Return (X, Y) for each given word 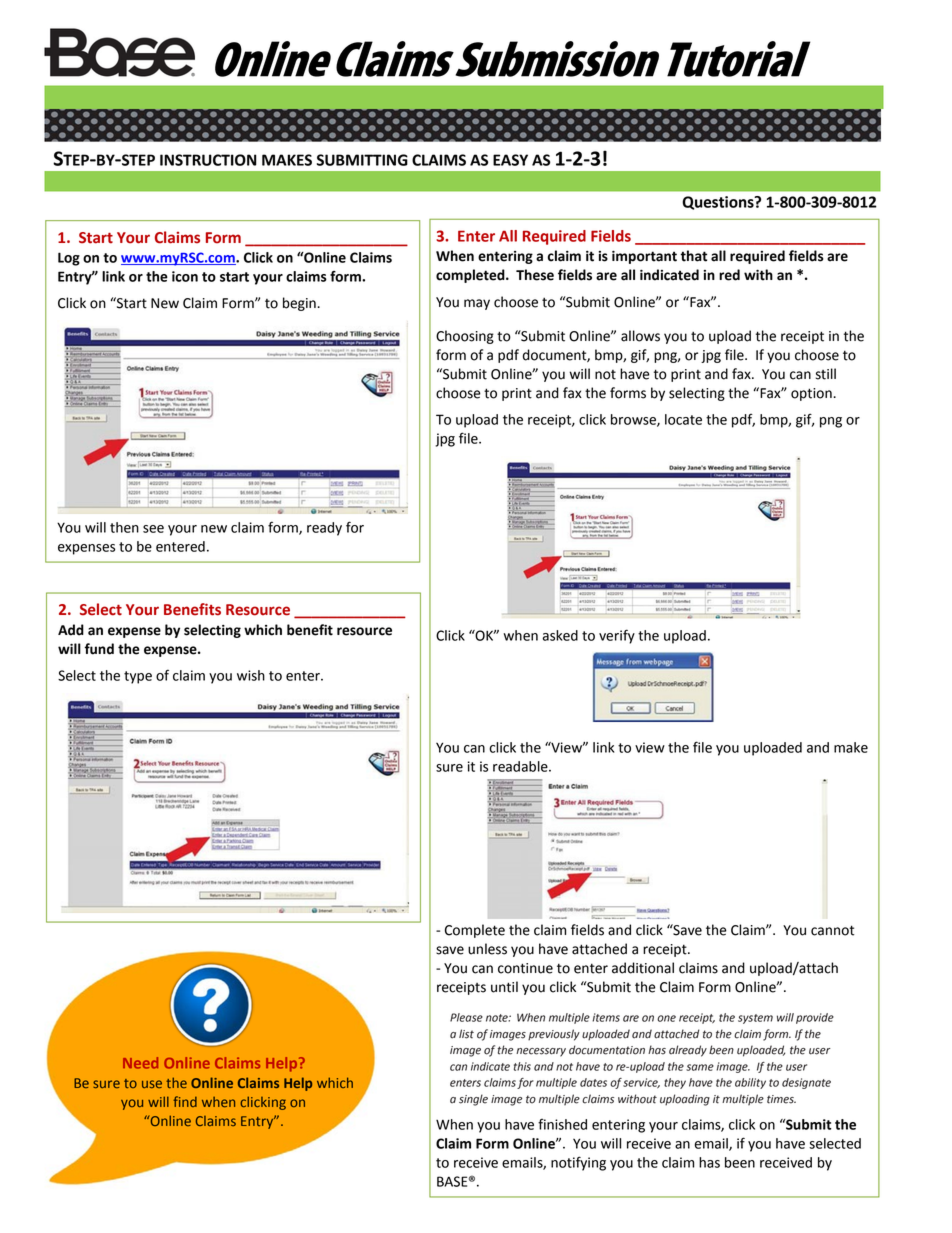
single (473, 1100)
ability (750, 1083)
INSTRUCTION (208, 160)
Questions (719, 203)
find (185, 1101)
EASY (510, 160)
